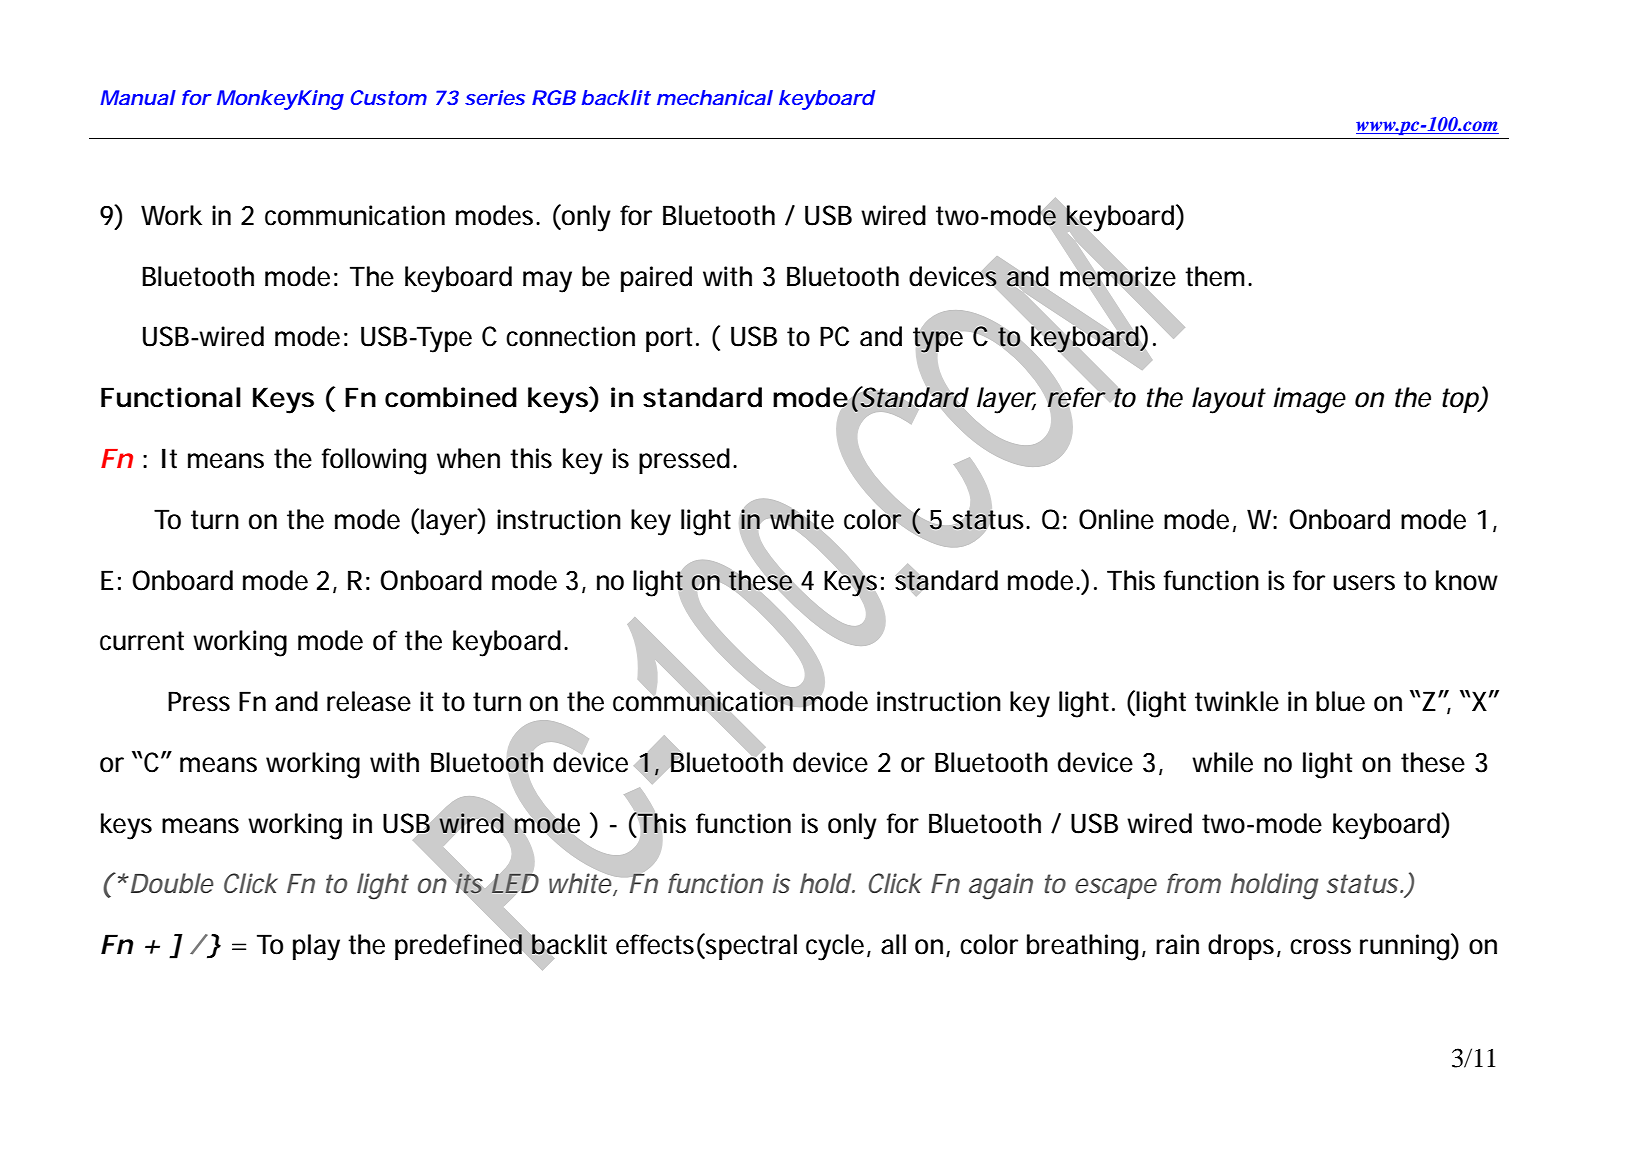 Image resolution: width=1639 pixels, height=1159 pixels. Describe the element at coordinates (1116, 519) in the screenshot. I see `Online` at that location.
